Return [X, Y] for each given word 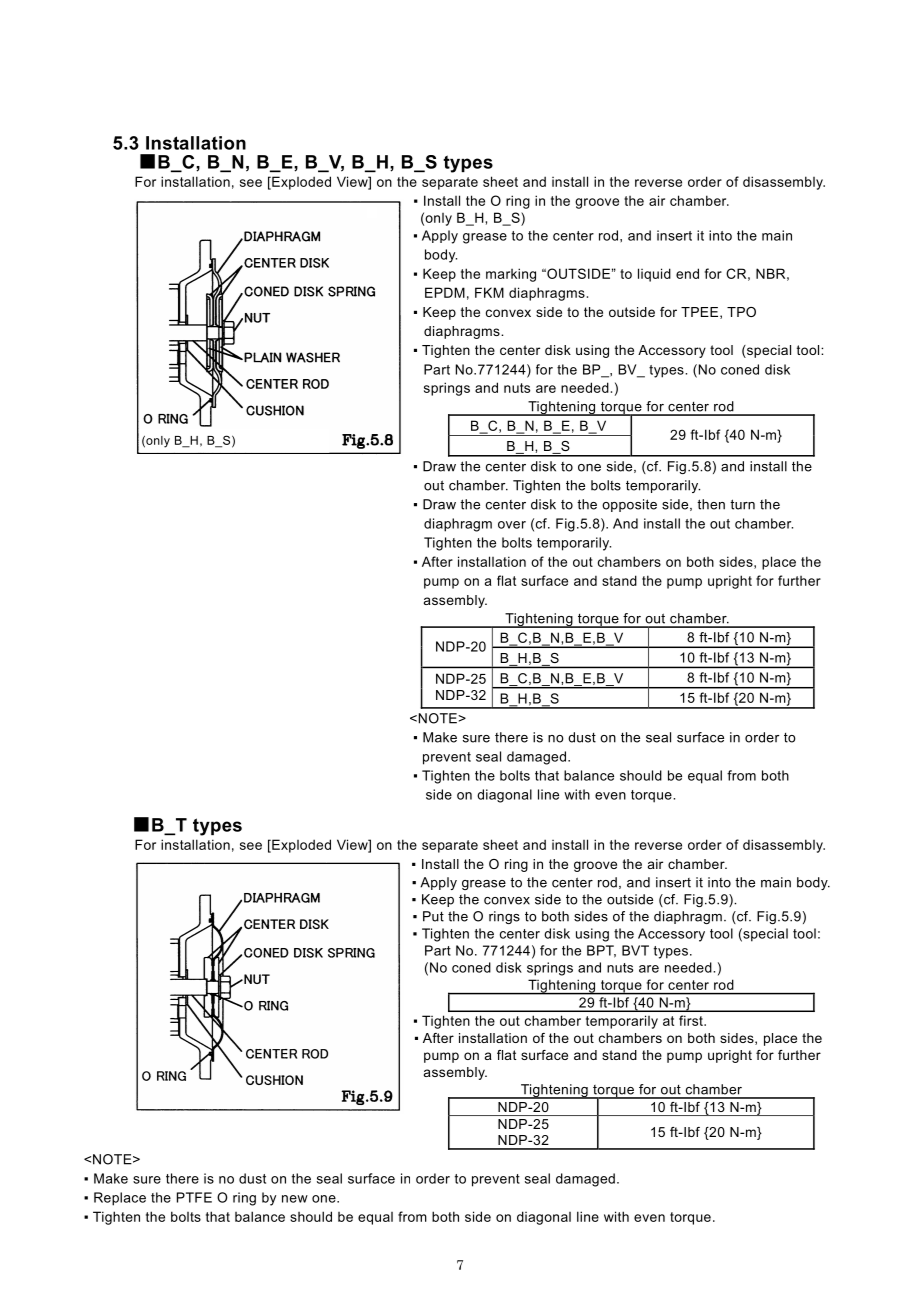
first [692, 1020]
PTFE [194, 1197]
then [711, 504]
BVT [635, 950]
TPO [741, 312]
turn [742, 504]
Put [433, 916]
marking [511, 275]
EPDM [445, 292]
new [295, 1199]
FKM [489, 292]
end [687, 273]
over [512, 525]
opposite [629, 505]
